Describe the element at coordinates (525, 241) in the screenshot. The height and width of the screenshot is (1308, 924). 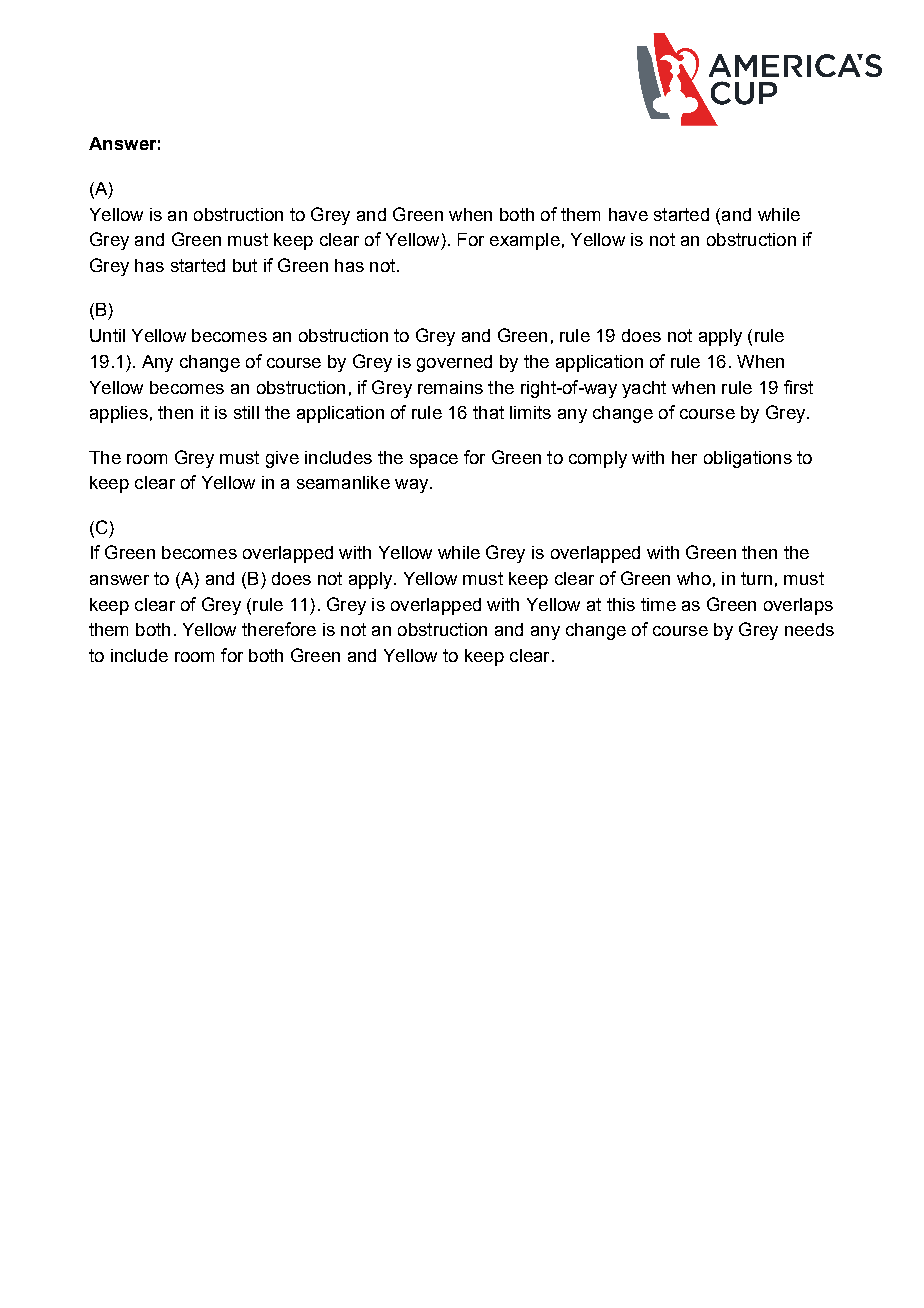
I see `example` at that location.
